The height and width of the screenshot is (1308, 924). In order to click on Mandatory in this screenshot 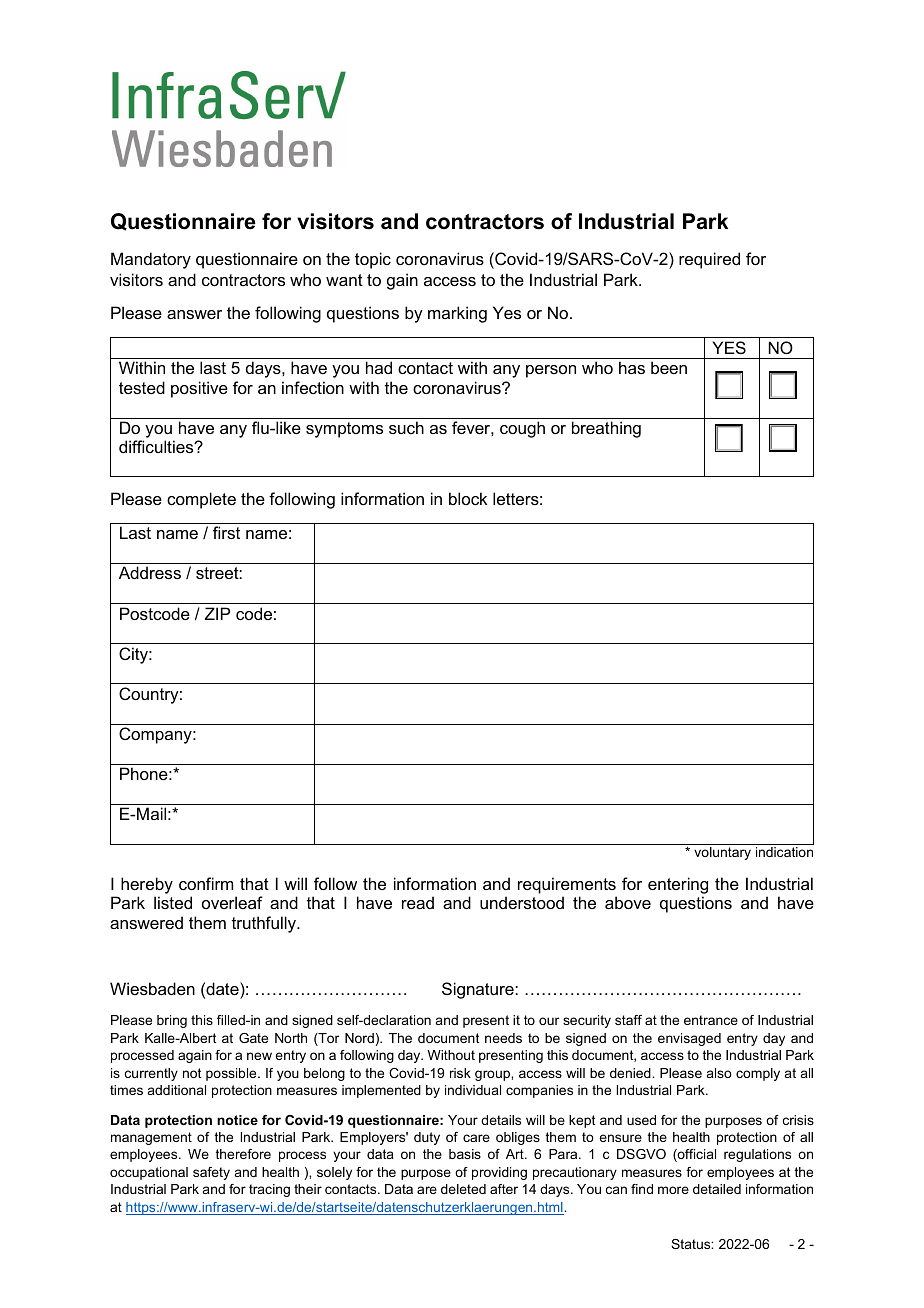, I will do `click(151, 260)`.
